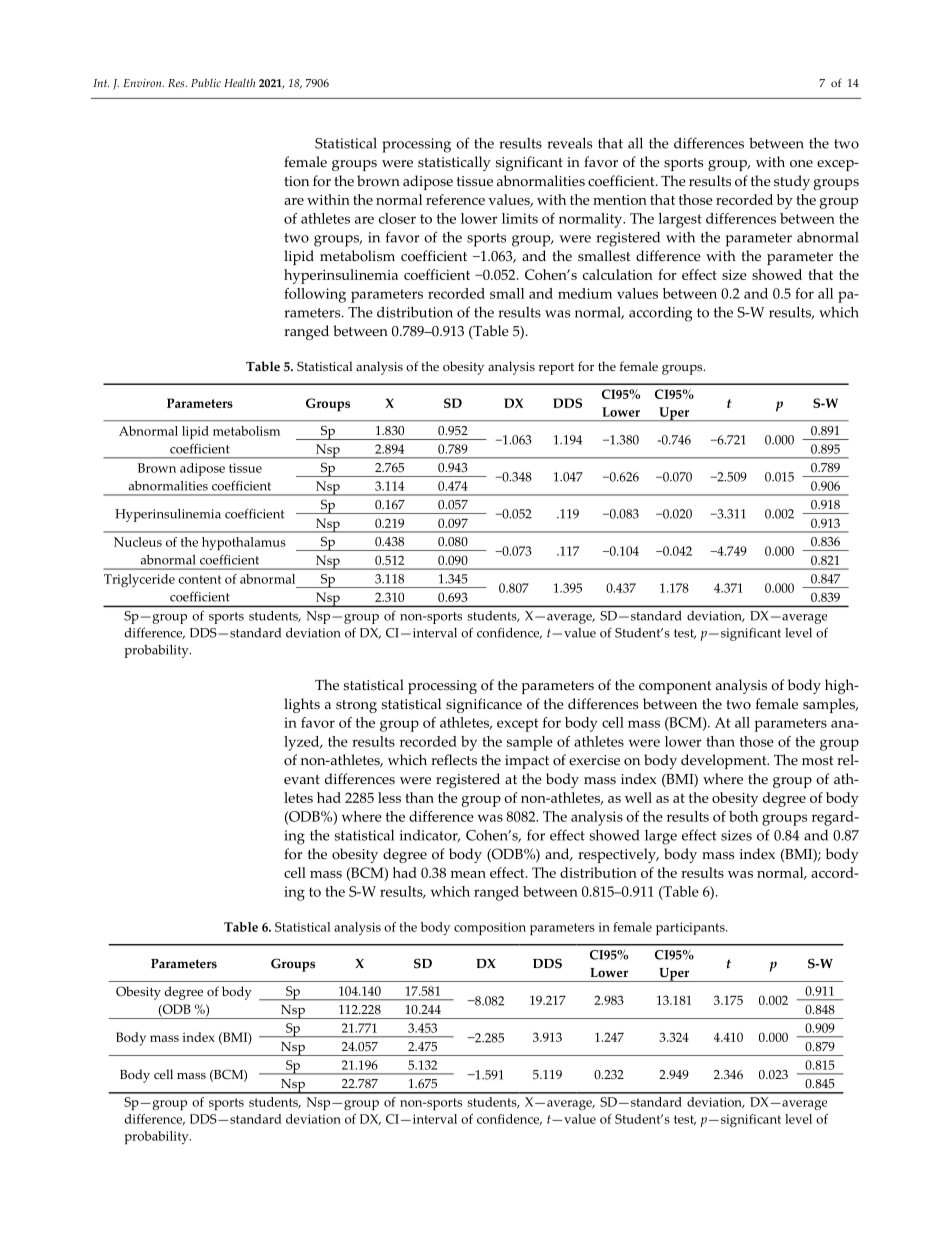 The height and width of the screenshot is (1233, 952). I want to click on less, so click(389, 797).
